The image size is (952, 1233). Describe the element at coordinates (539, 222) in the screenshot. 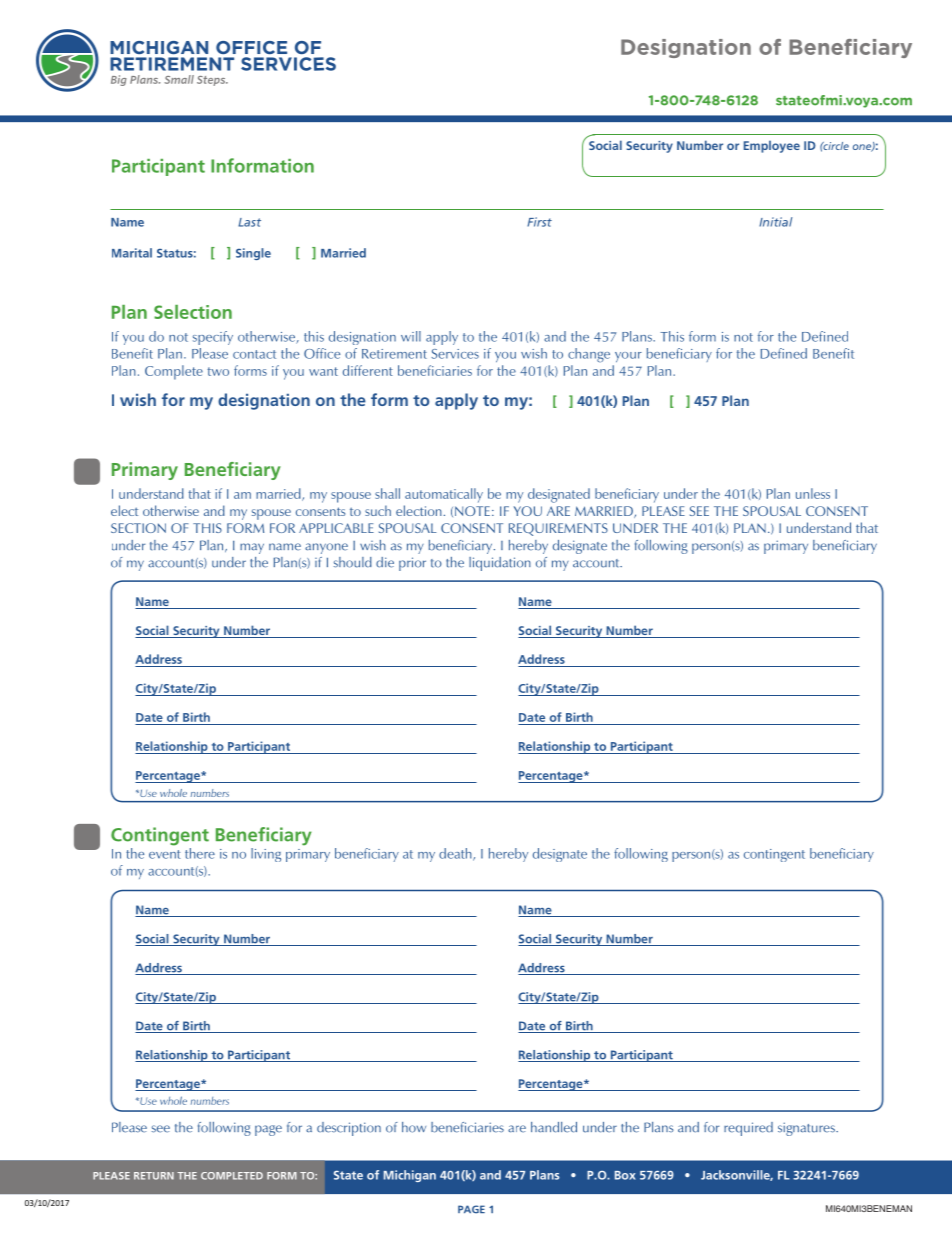

I see `First` at that location.
